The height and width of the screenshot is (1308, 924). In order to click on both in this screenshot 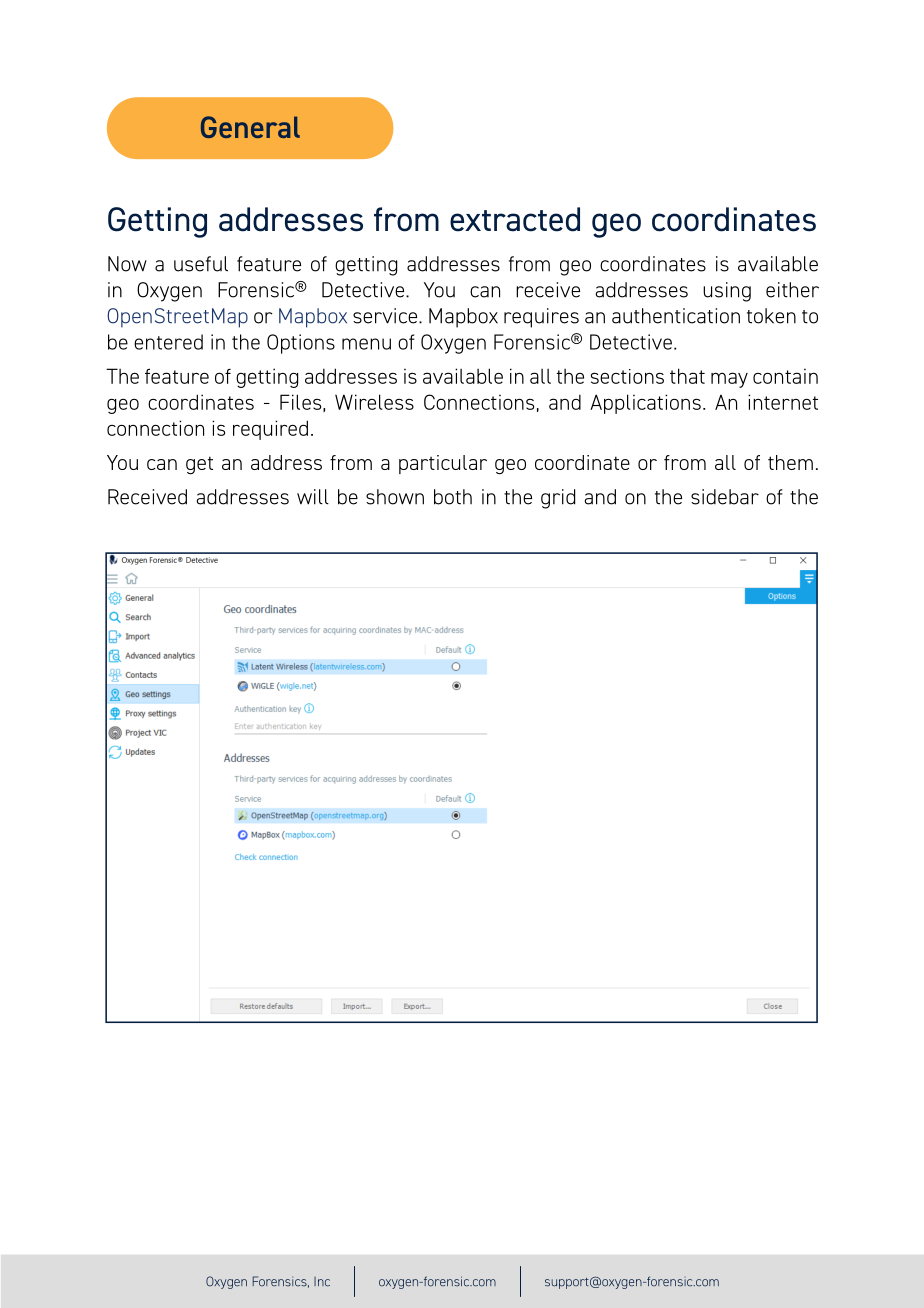, I will do `click(453, 497)`.
